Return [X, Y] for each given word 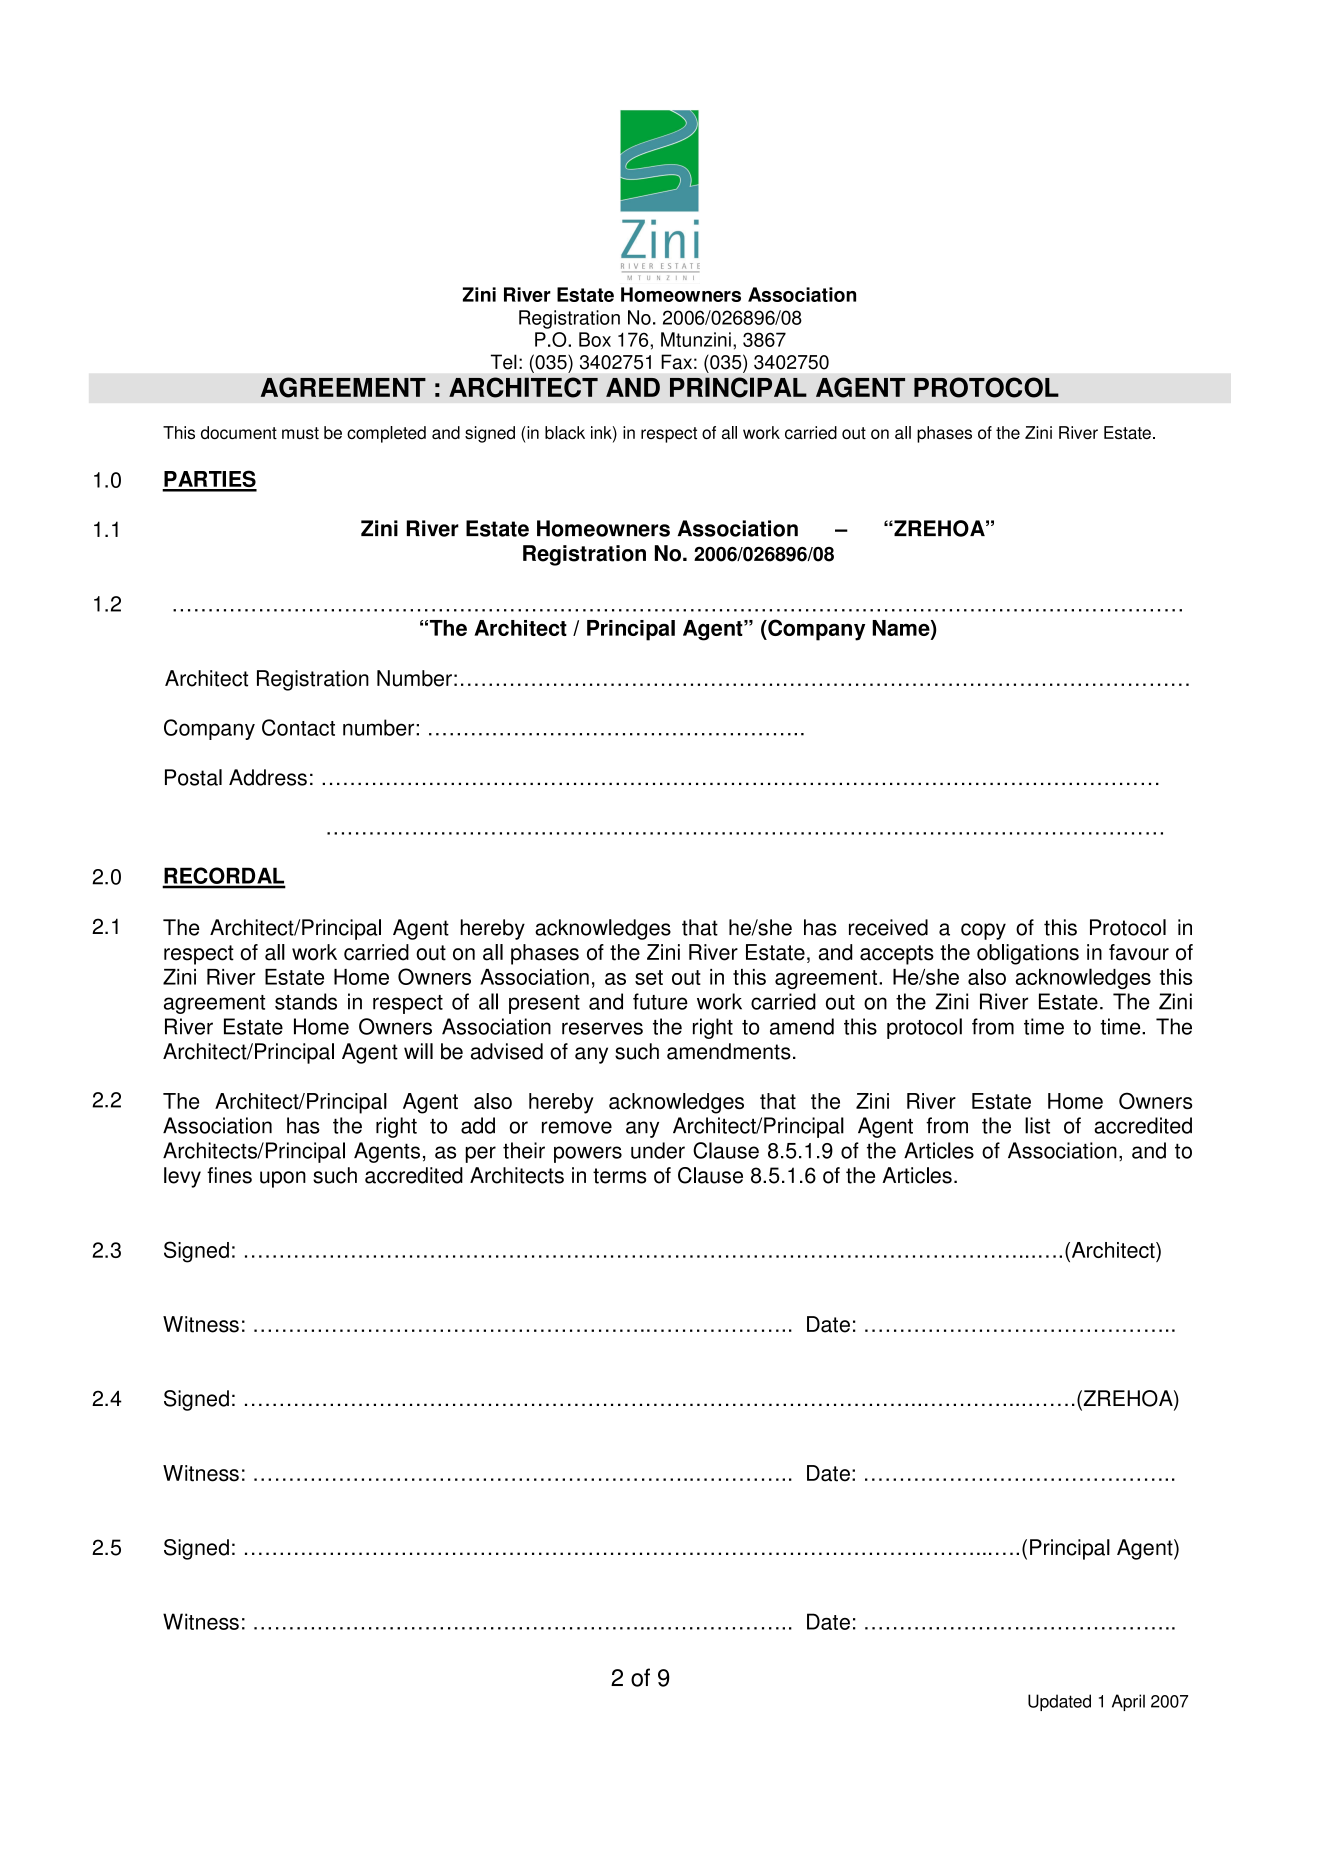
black [565, 432]
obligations [1028, 954]
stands [306, 1001]
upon [283, 1179]
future [660, 1001]
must [300, 433]
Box [595, 339]
